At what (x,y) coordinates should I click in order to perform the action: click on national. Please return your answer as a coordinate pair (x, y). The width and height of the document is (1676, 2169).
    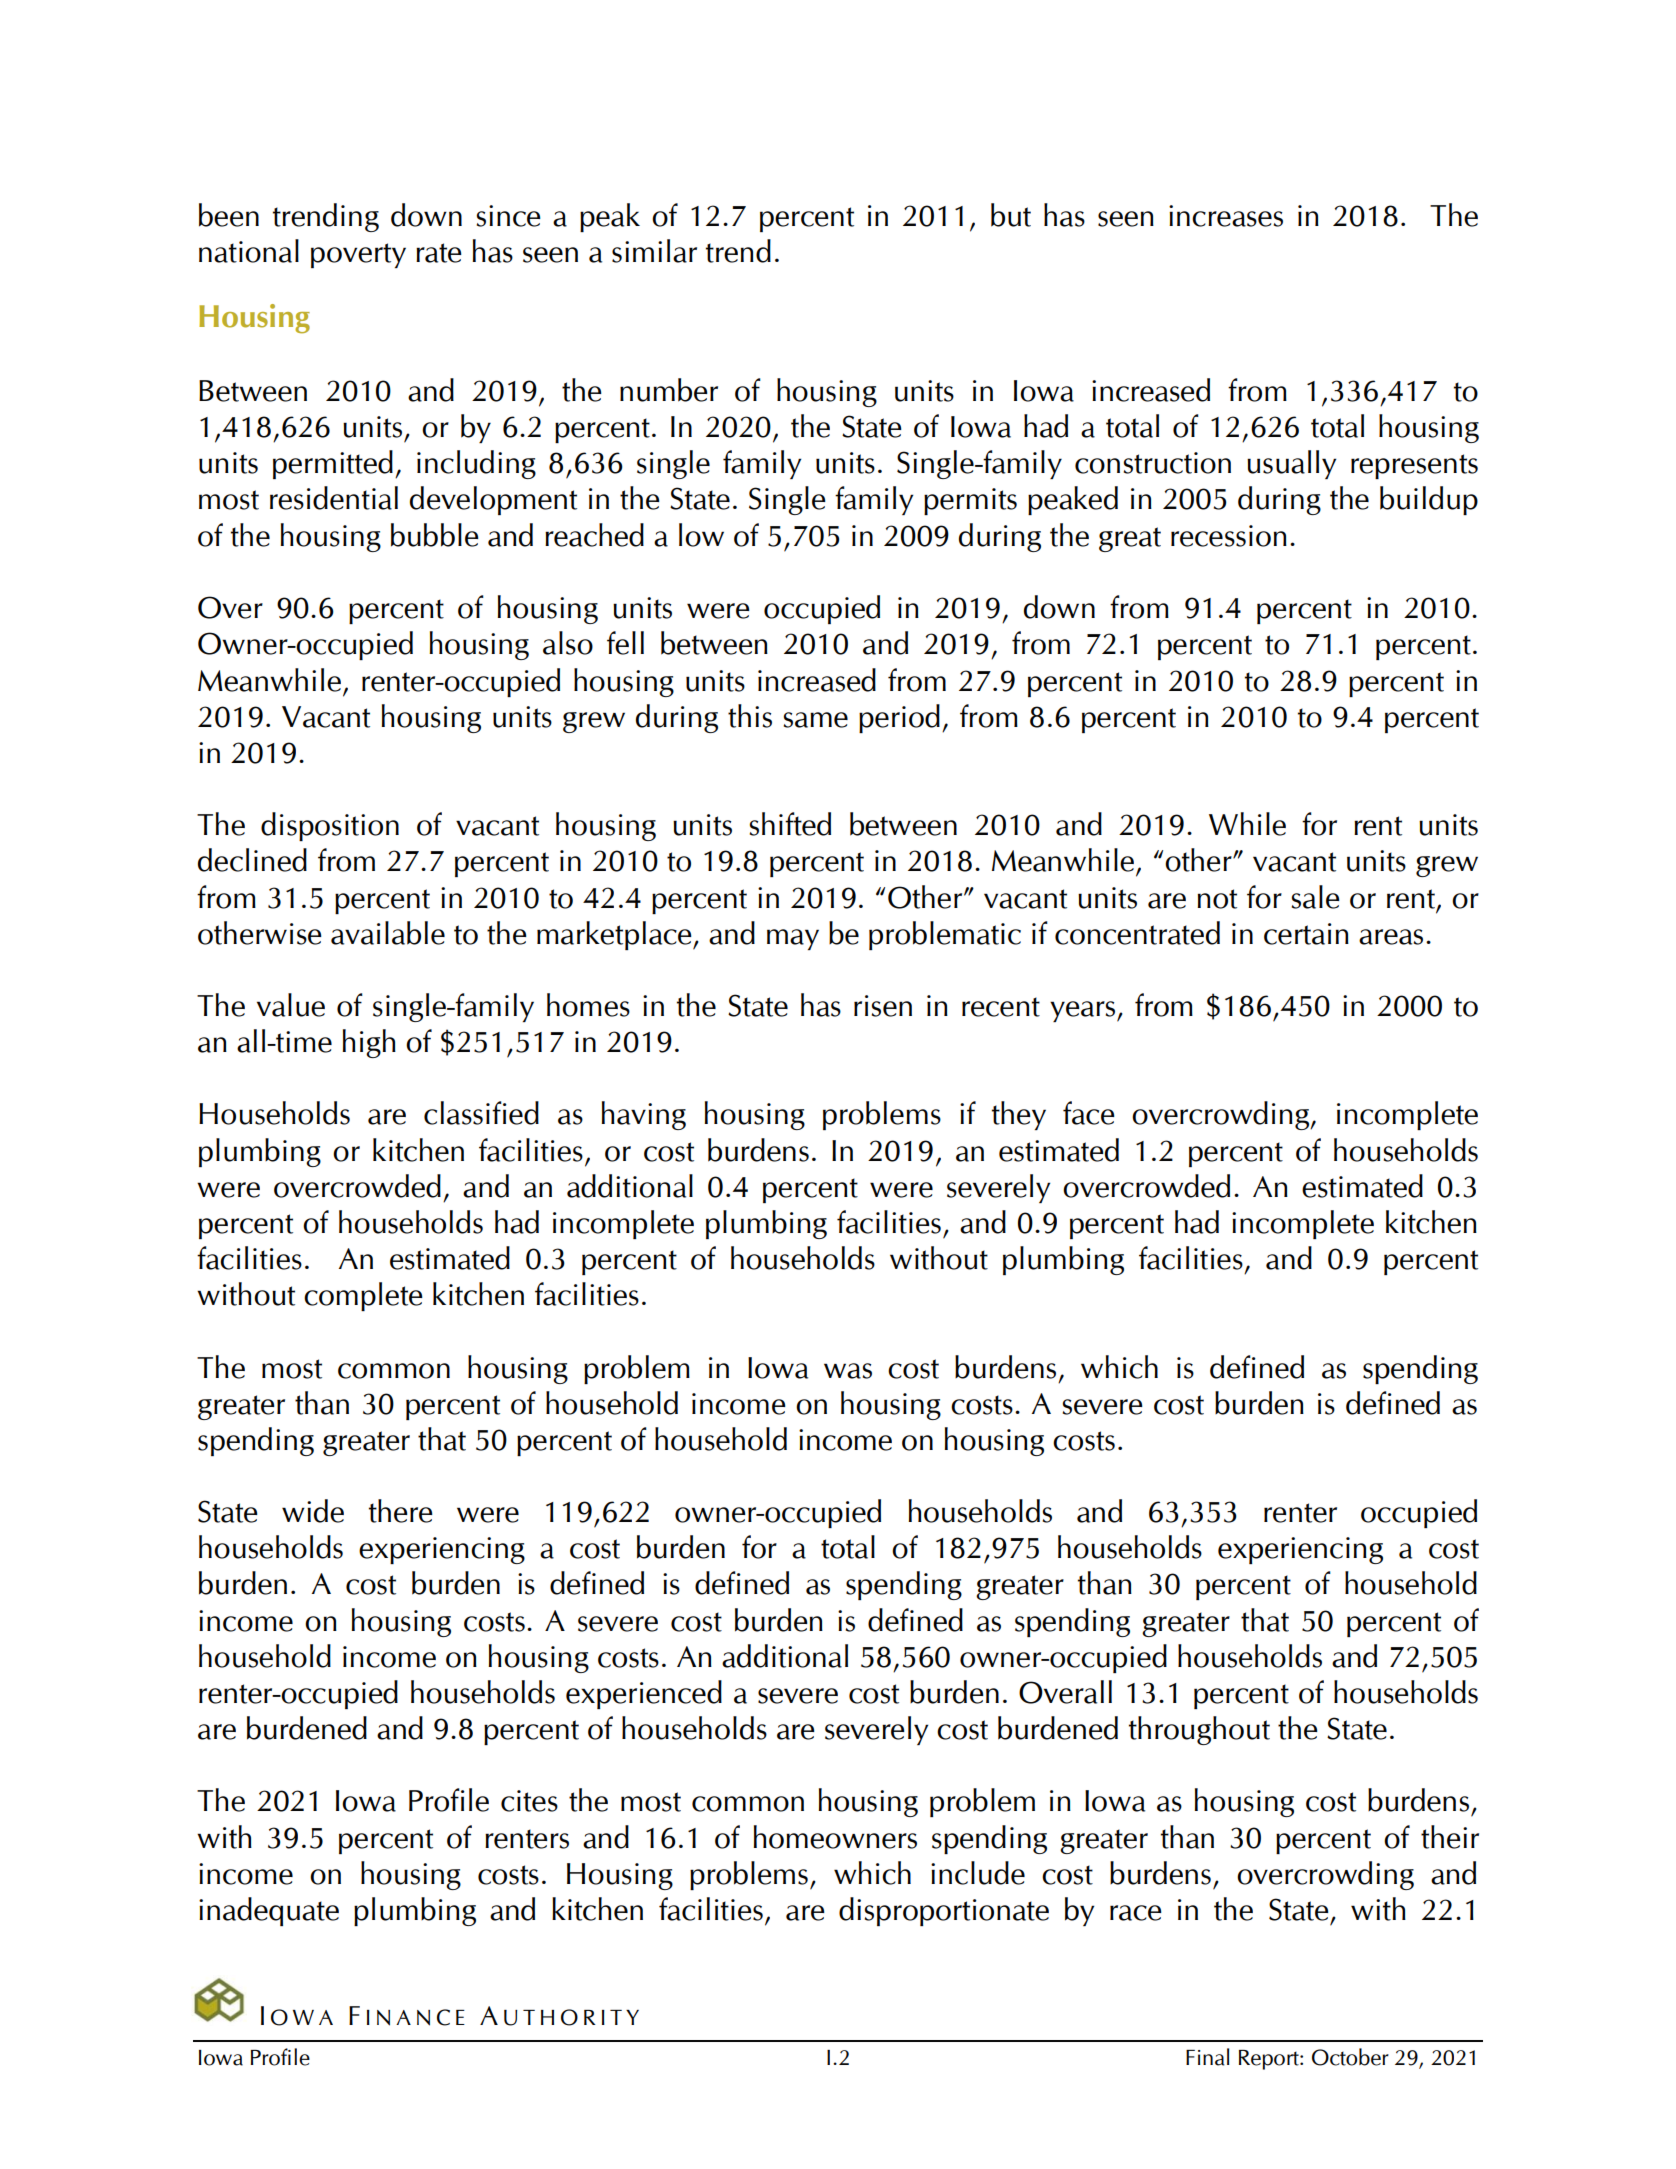
    Looking at the image, I should click on (249, 251).
